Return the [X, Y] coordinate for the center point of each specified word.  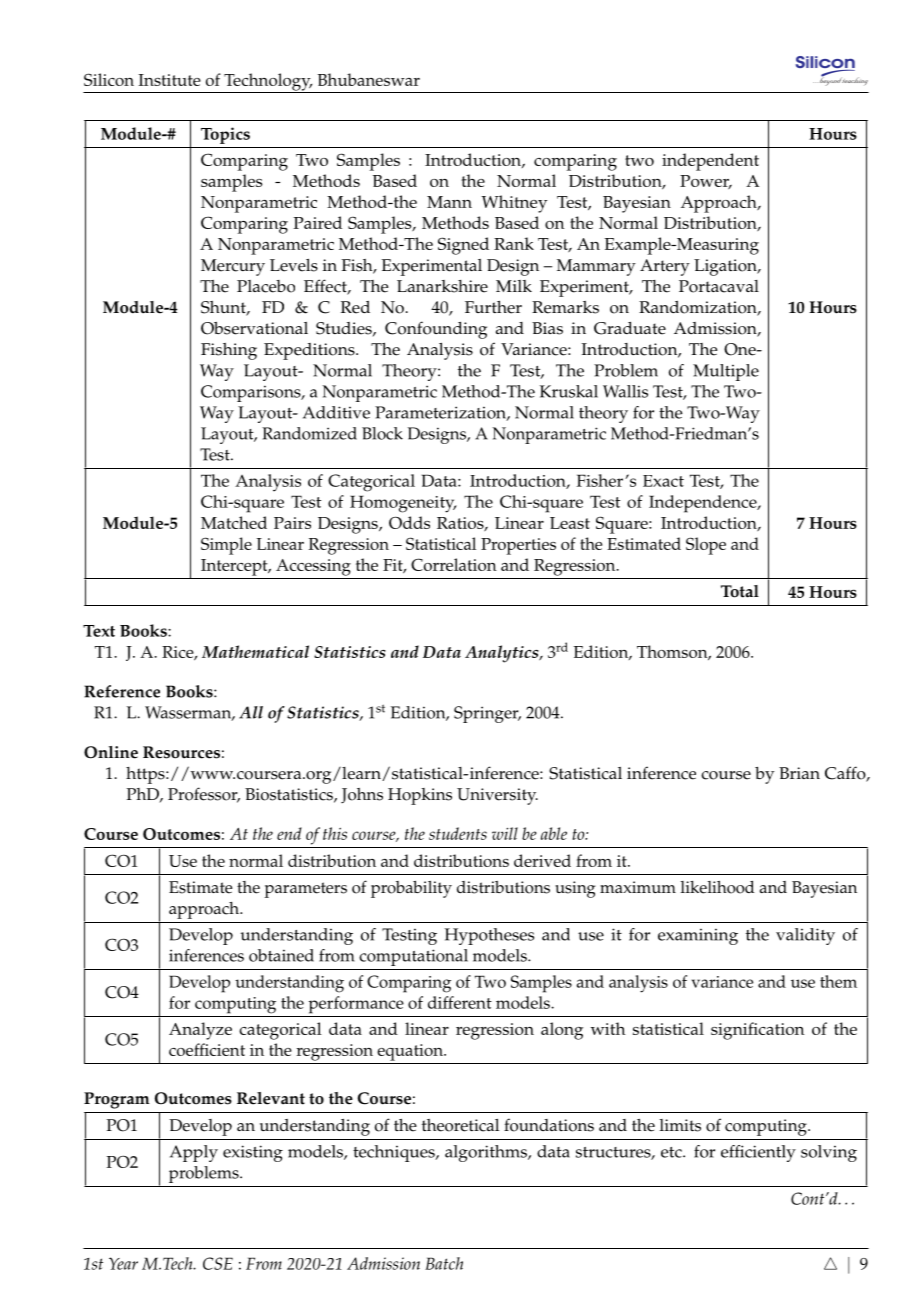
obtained [281, 955]
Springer [487, 714]
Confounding [436, 330]
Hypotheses [489, 936]
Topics [225, 135]
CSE [218, 1263]
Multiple [726, 372]
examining [698, 937]
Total [740, 591]
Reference [122, 691]
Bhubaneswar [369, 79]
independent [710, 162]
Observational [254, 328]
